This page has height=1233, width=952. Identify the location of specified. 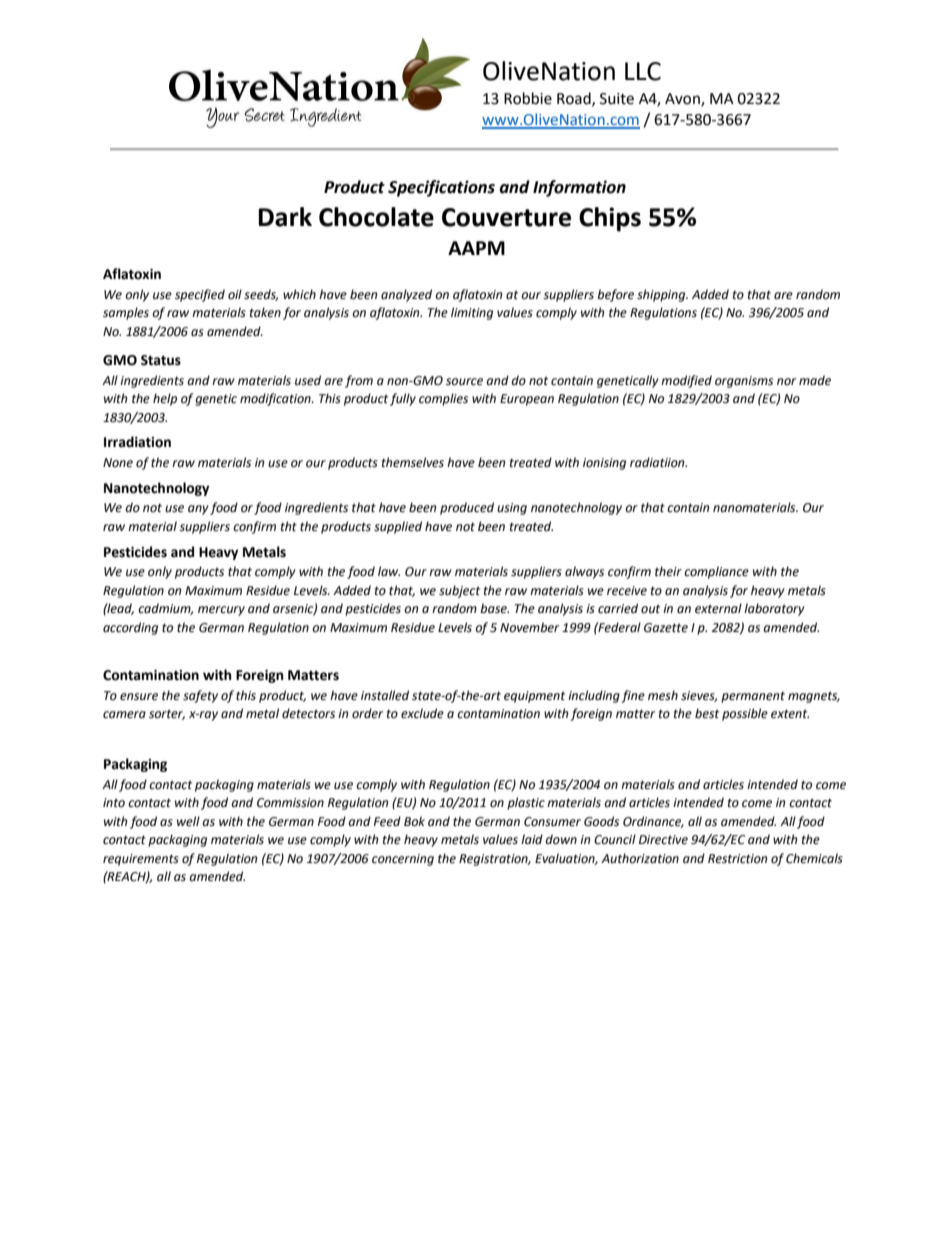
(200, 295).
